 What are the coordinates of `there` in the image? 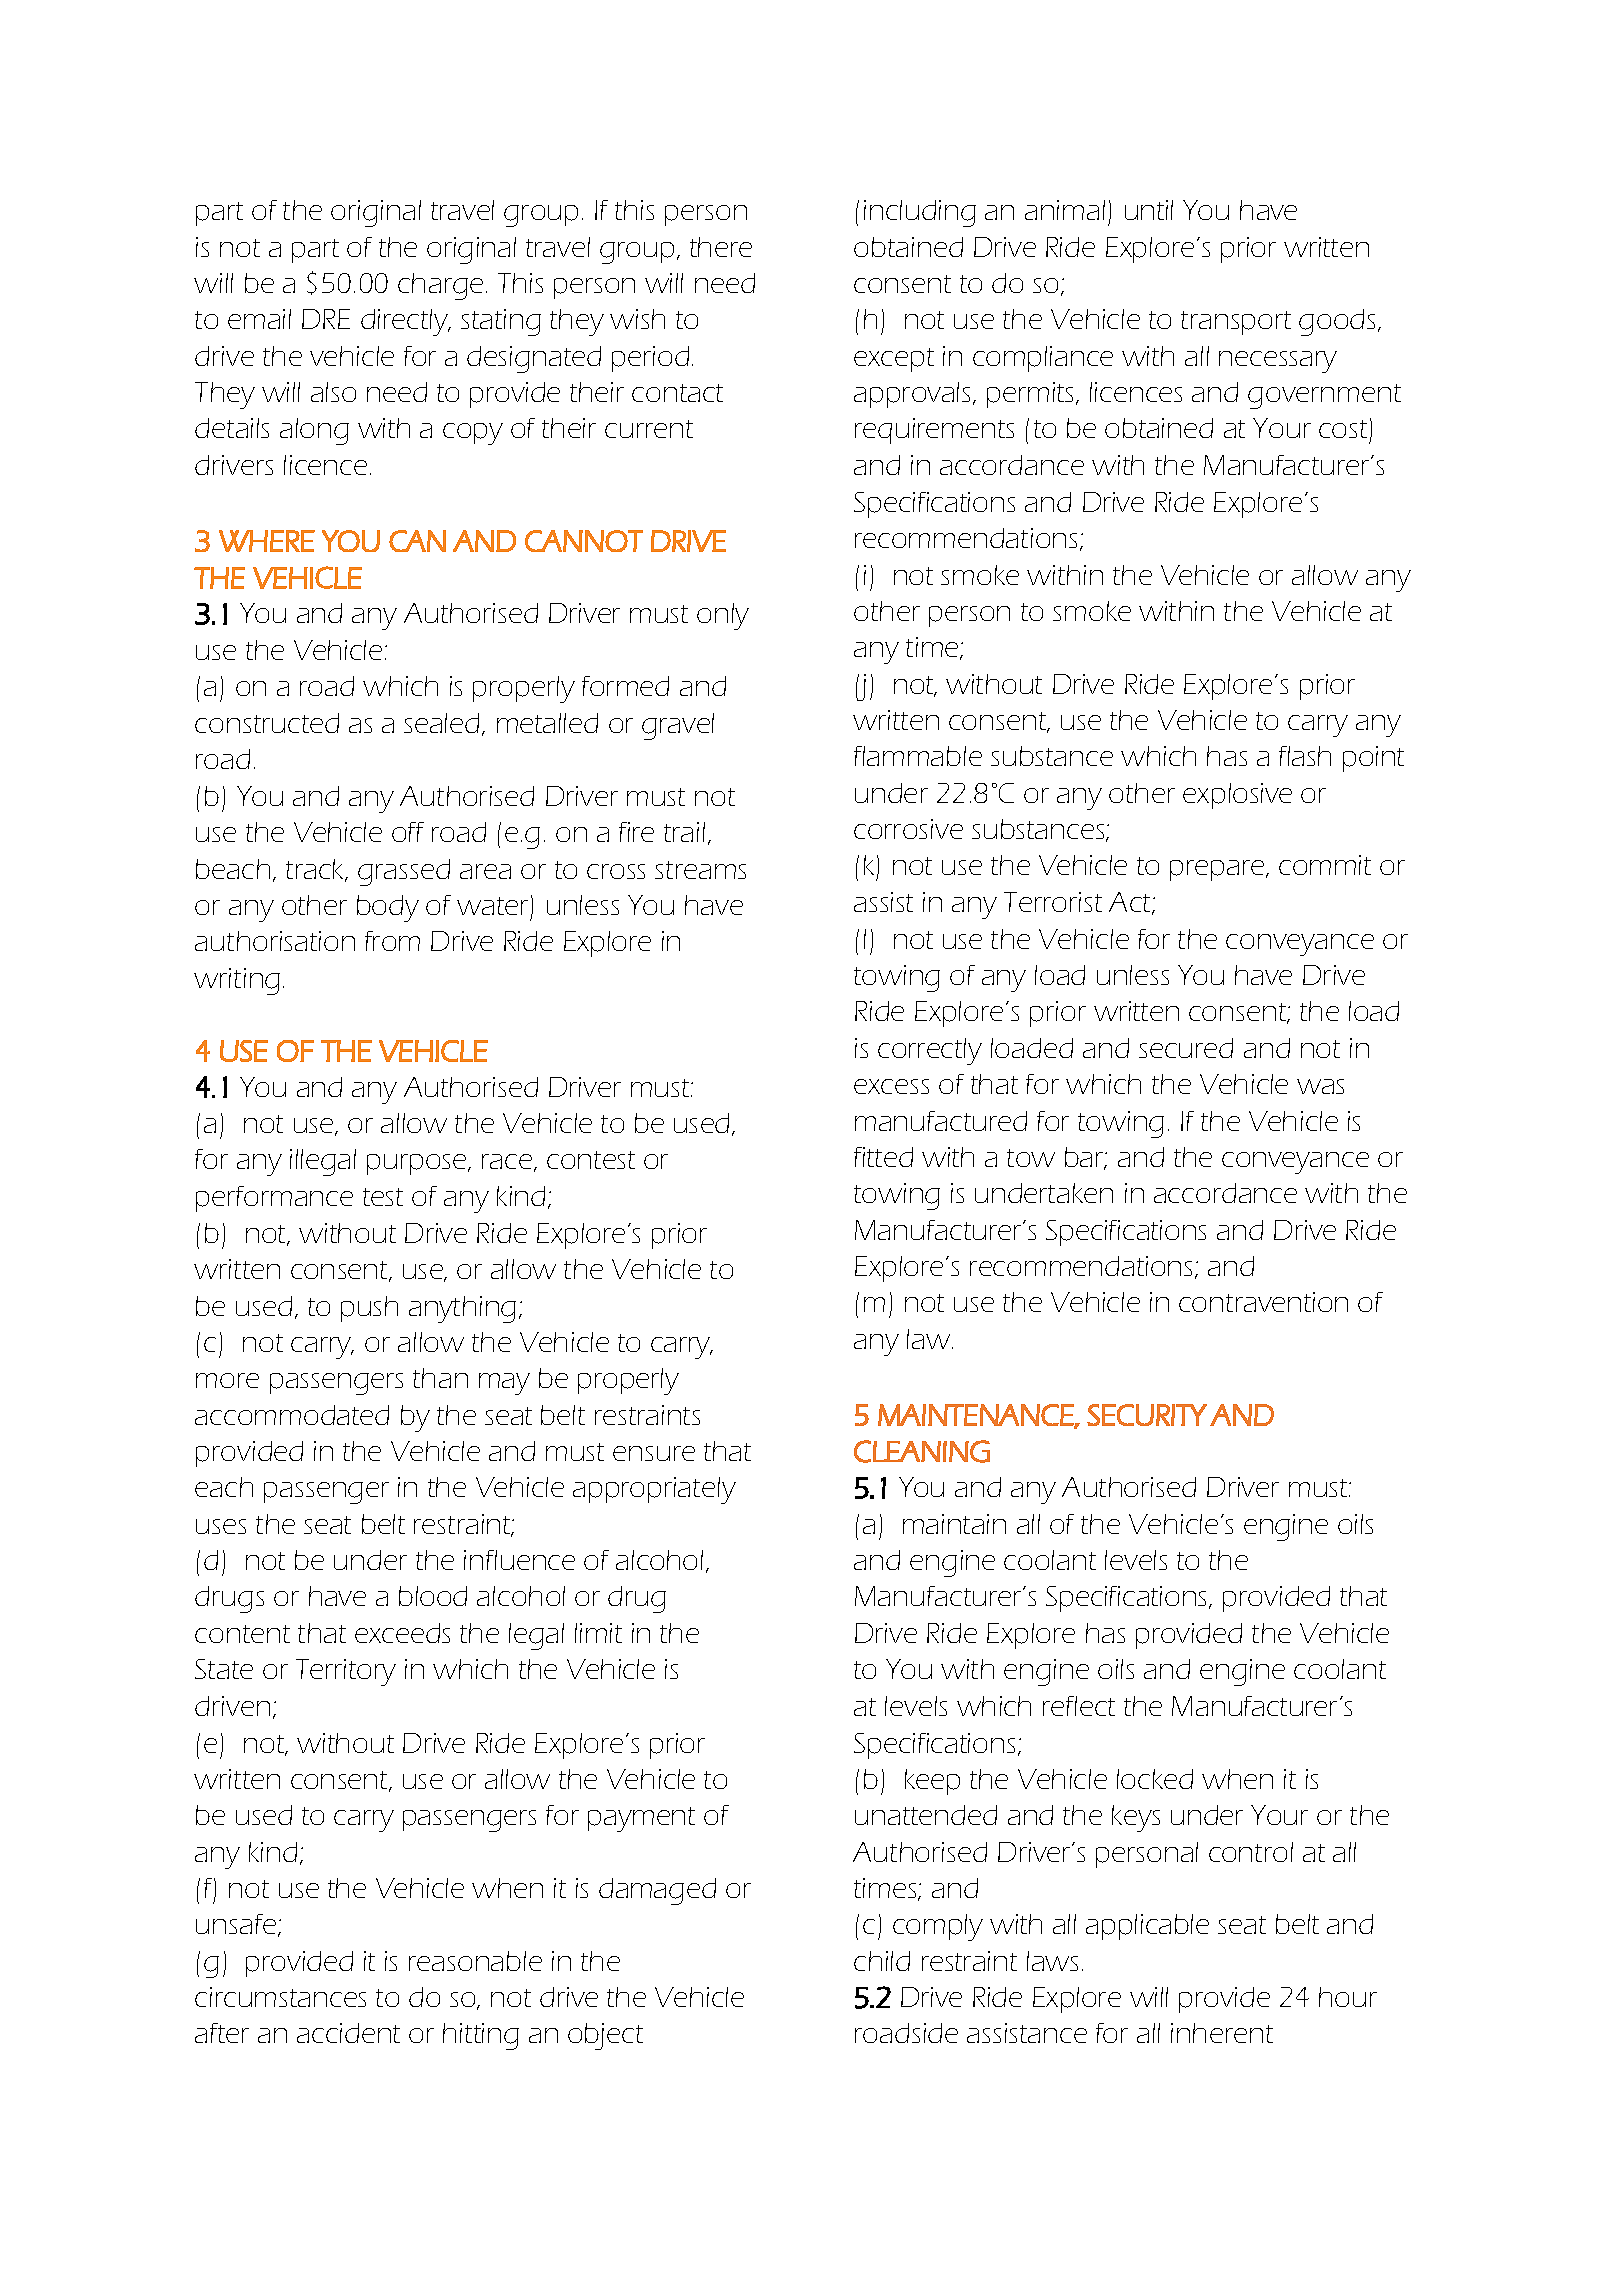 It's located at (721, 247).
